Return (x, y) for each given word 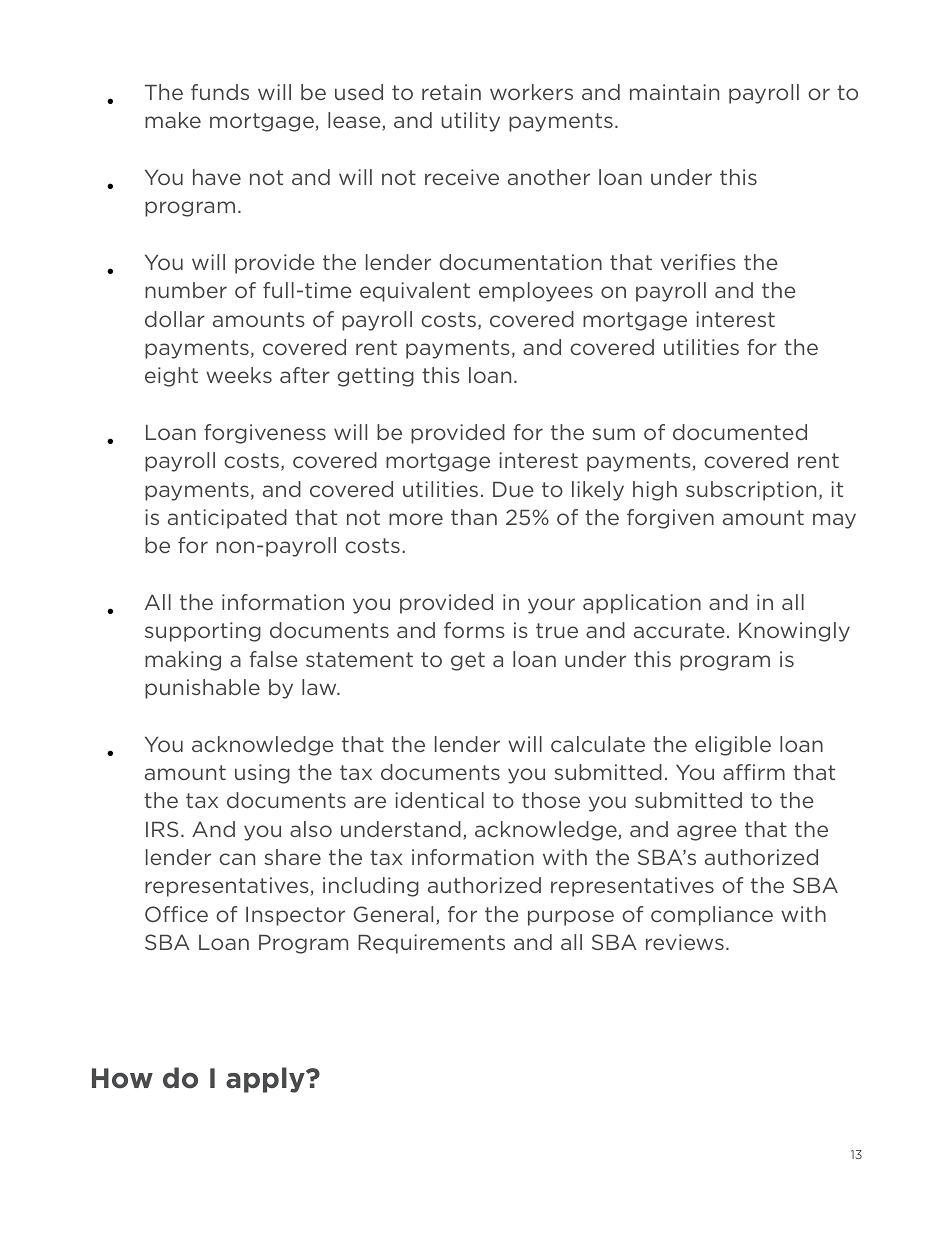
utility (470, 122)
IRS (162, 829)
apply (266, 1080)
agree (707, 833)
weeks (239, 375)
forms (474, 630)
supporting (203, 632)
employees (536, 292)
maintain (674, 92)
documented (740, 432)
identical (439, 800)
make (173, 120)
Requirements (431, 944)
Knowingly (794, 632)
